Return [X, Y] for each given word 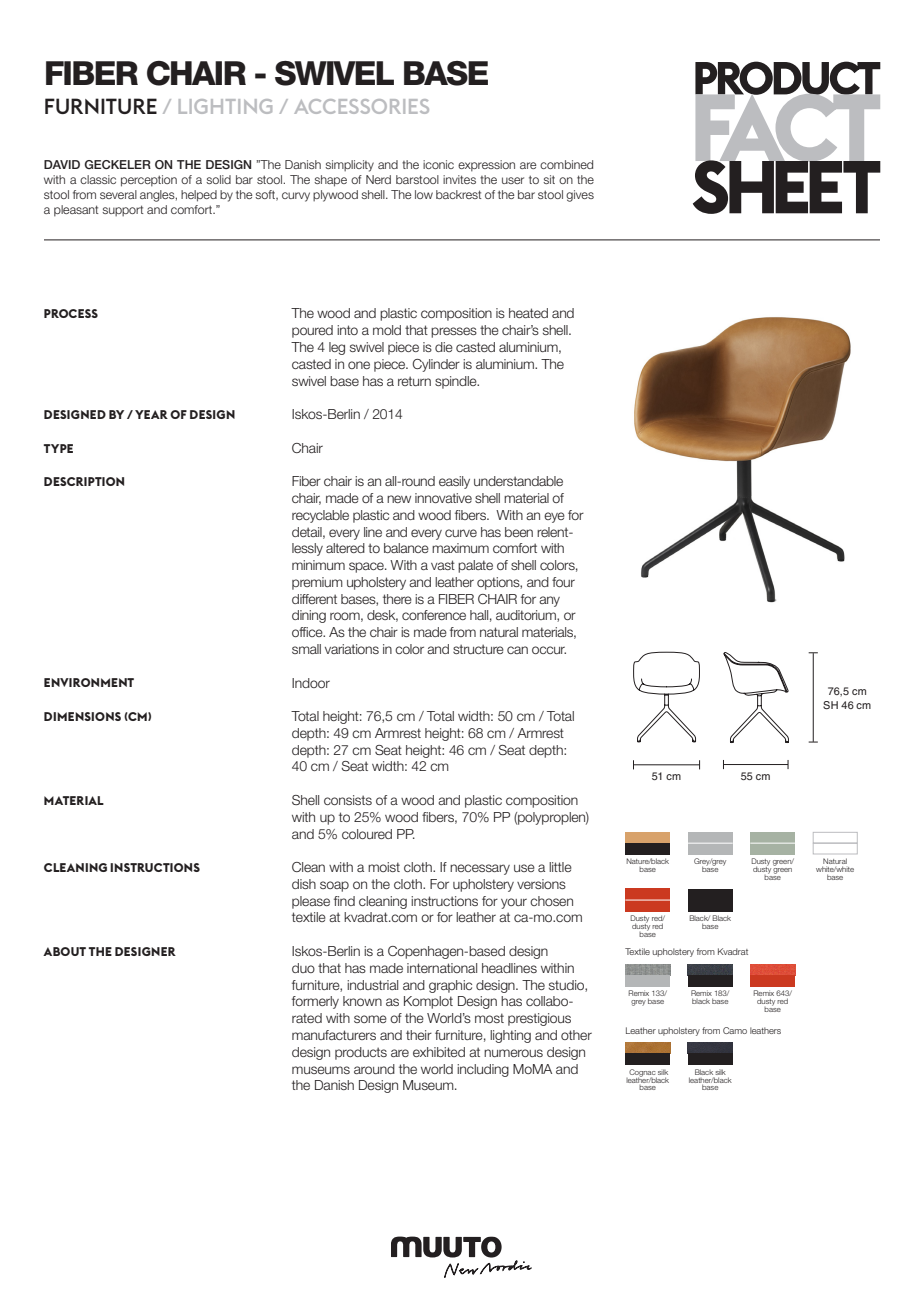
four [563, 582]
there [397, 599]
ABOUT [64, 951]
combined [566, 164]
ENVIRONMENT [89, 682]
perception [149, 181]
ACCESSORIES [361, 106]
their [419, 1035]
